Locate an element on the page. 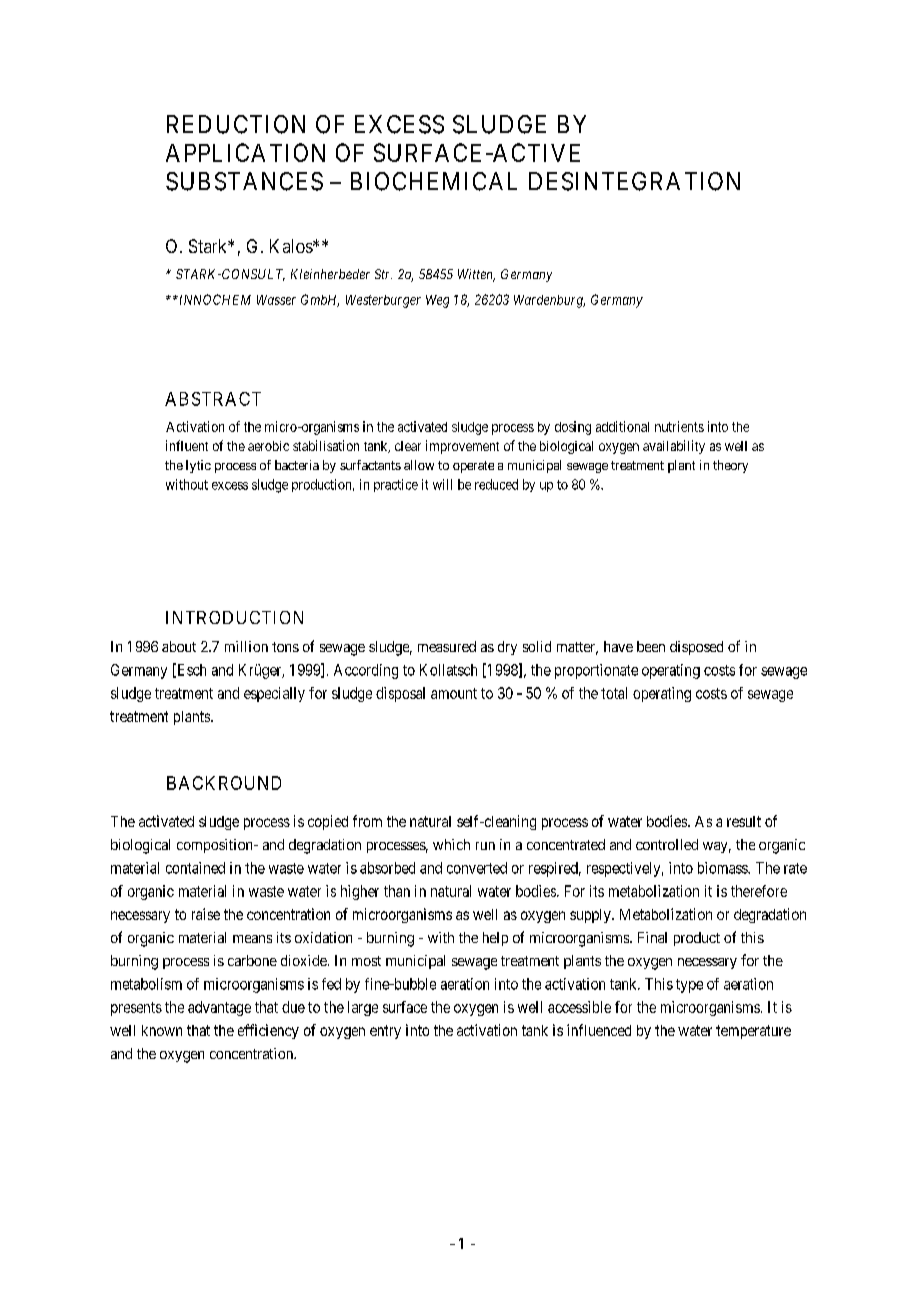 This document has width=924, height=1308. APPLICATION is located at coordinates (245, 152).
